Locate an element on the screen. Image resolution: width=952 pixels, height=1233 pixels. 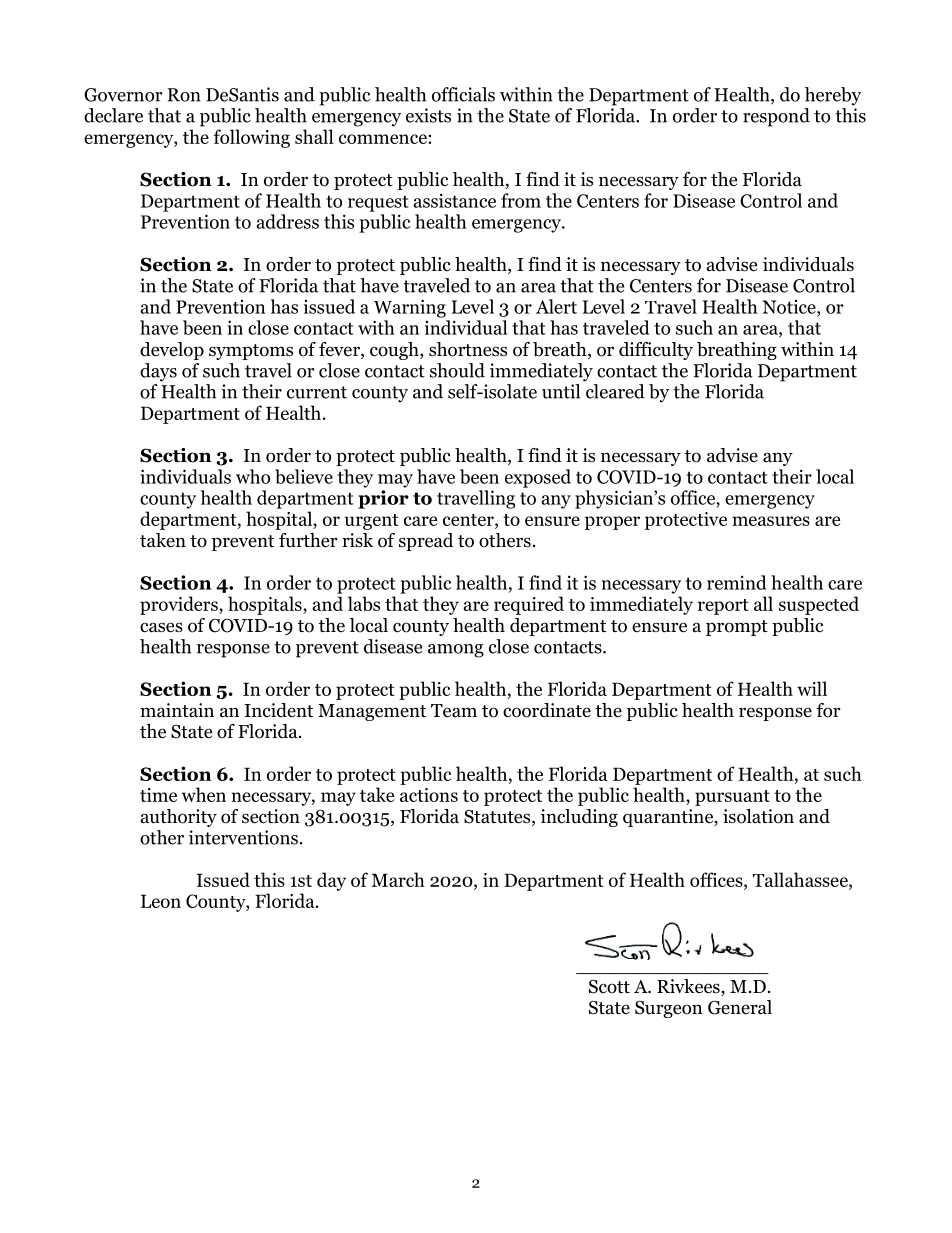
General is located at coordinates (740, 1007).
